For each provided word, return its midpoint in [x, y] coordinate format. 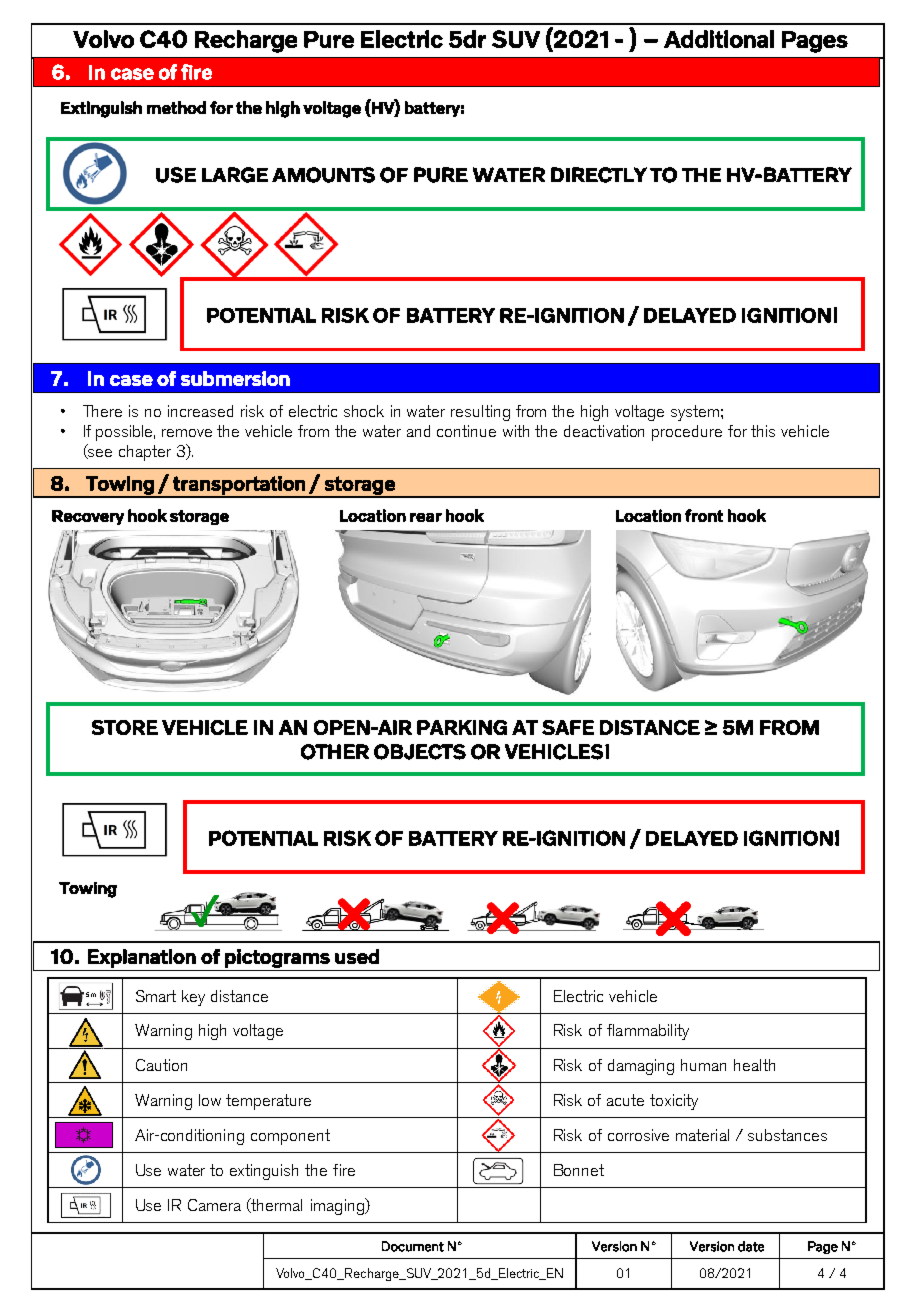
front [704, 515]
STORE [125, 727]
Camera [214, 1205]
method [176, 107]
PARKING [462, 727]
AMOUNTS [323, 175]
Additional [719, 39]
